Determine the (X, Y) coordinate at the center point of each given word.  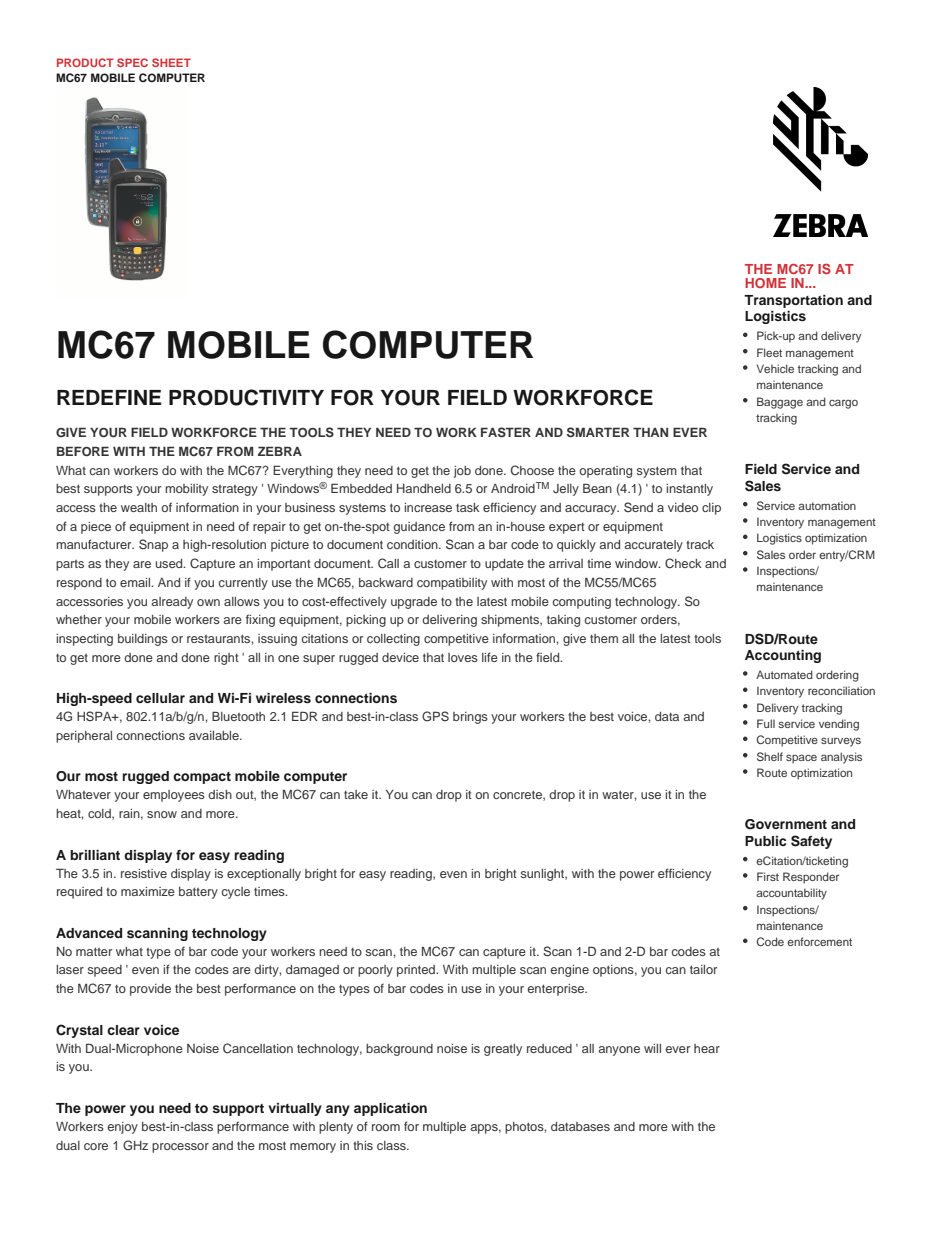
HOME (765, 283)
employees (174, 796)
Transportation (793, 301)
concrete (518, 795)
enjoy (122, 1128)
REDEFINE (109, 397)
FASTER (506, 432)
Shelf (770, 756)
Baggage (780, 403)
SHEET (171, 62)
